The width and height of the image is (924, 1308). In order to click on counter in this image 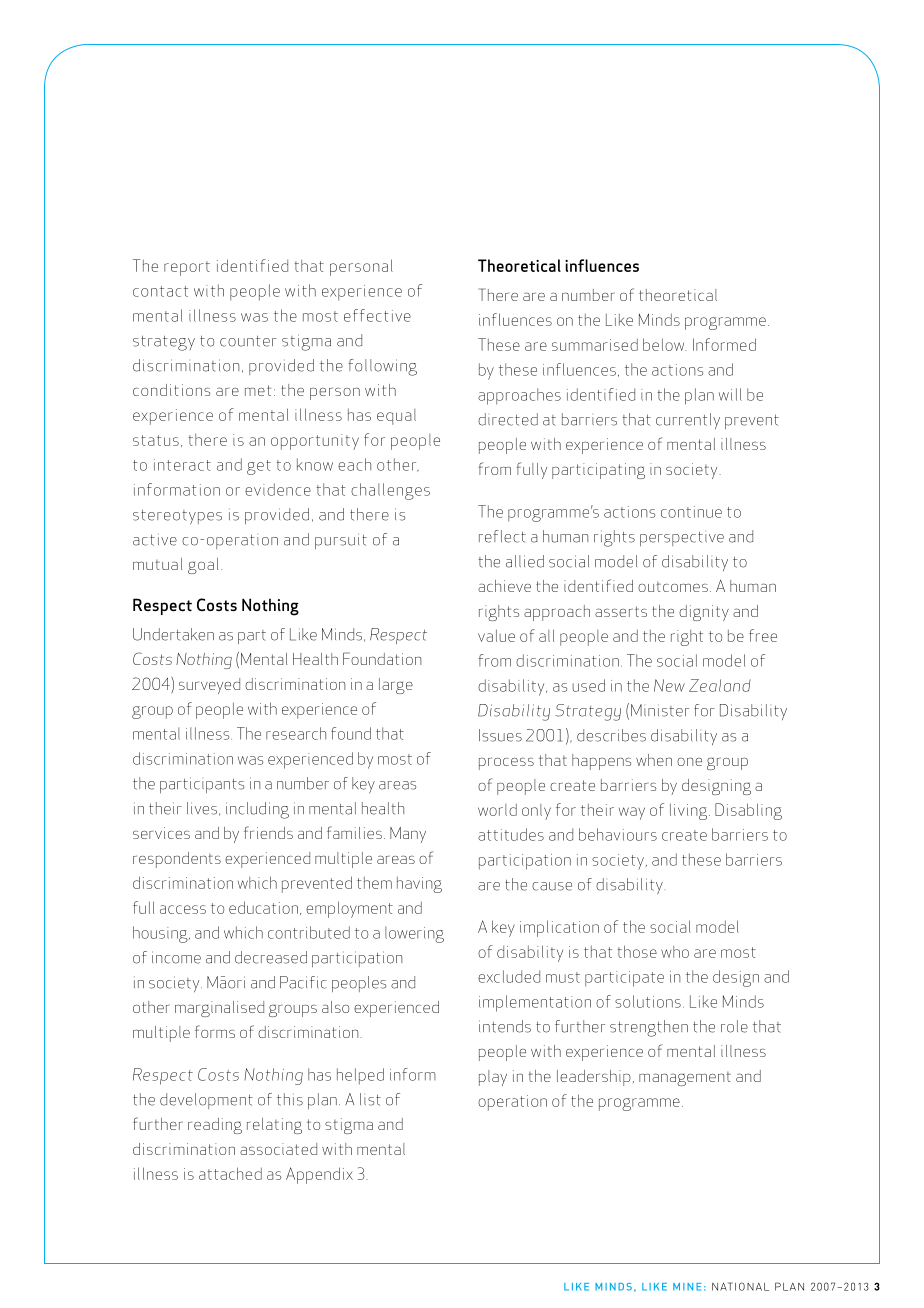, I will do `click(248, 341)`.
